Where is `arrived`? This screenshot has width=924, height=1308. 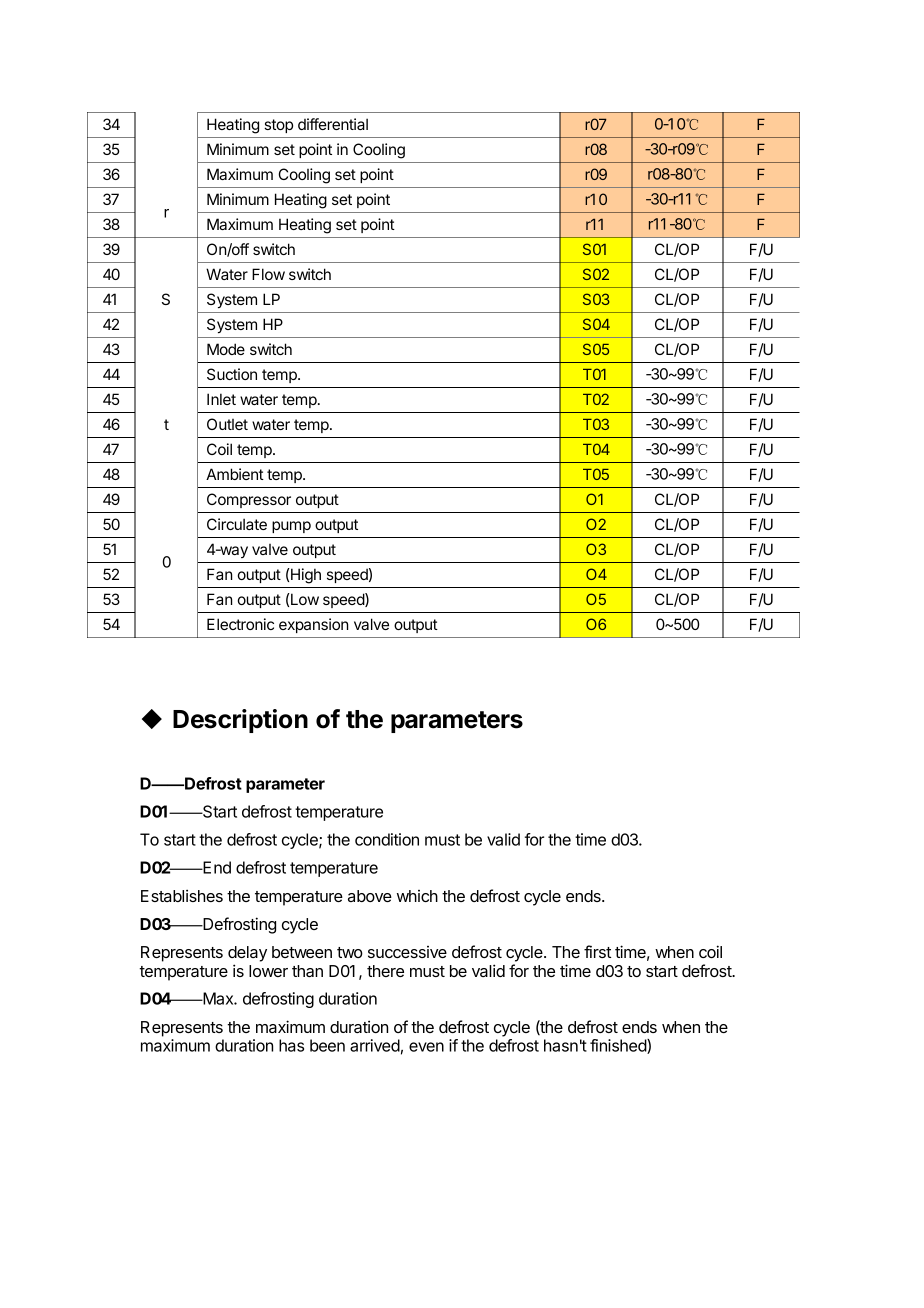 arrived is located at coordinates (375, 1045).
